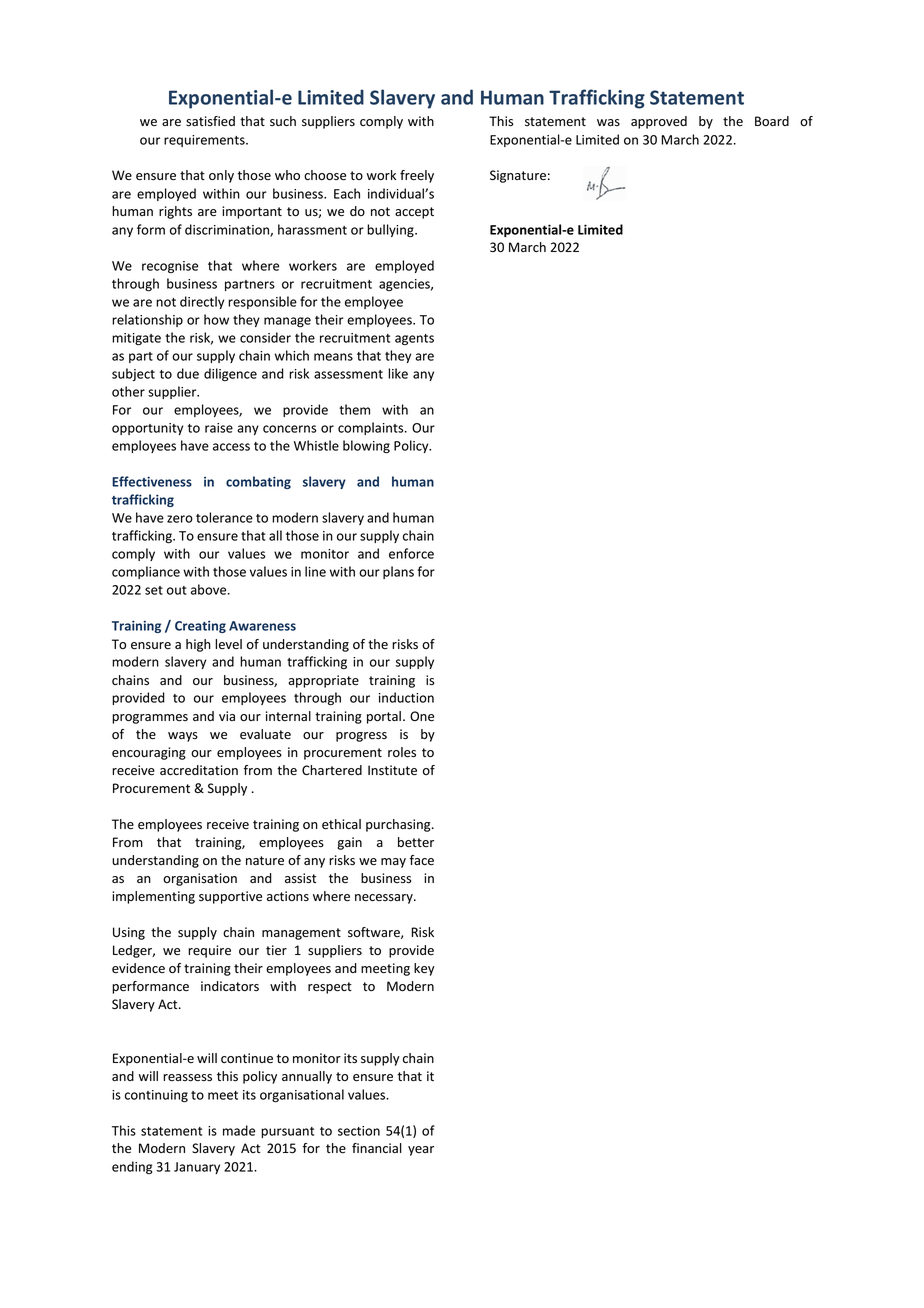  Describe the element at coordinates (417, 176) in the page. I see `freely` at that location.
